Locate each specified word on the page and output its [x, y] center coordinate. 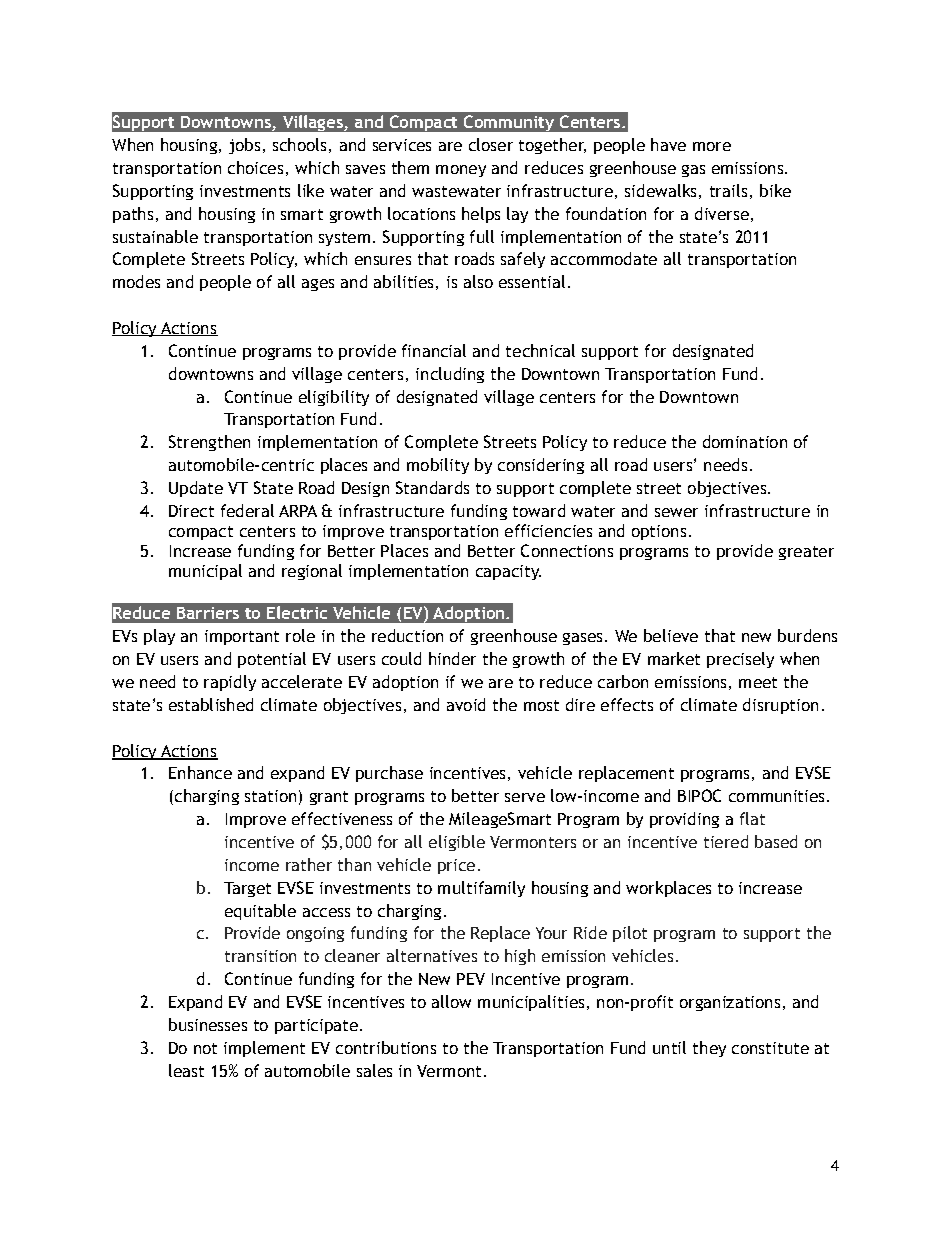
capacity [508, 572]
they [709, 1049]
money [461, 171]
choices [255, 167]
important [242, 637]
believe [671, 635]
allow [451, 1001]
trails [728, 190]
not [205, 1048]
